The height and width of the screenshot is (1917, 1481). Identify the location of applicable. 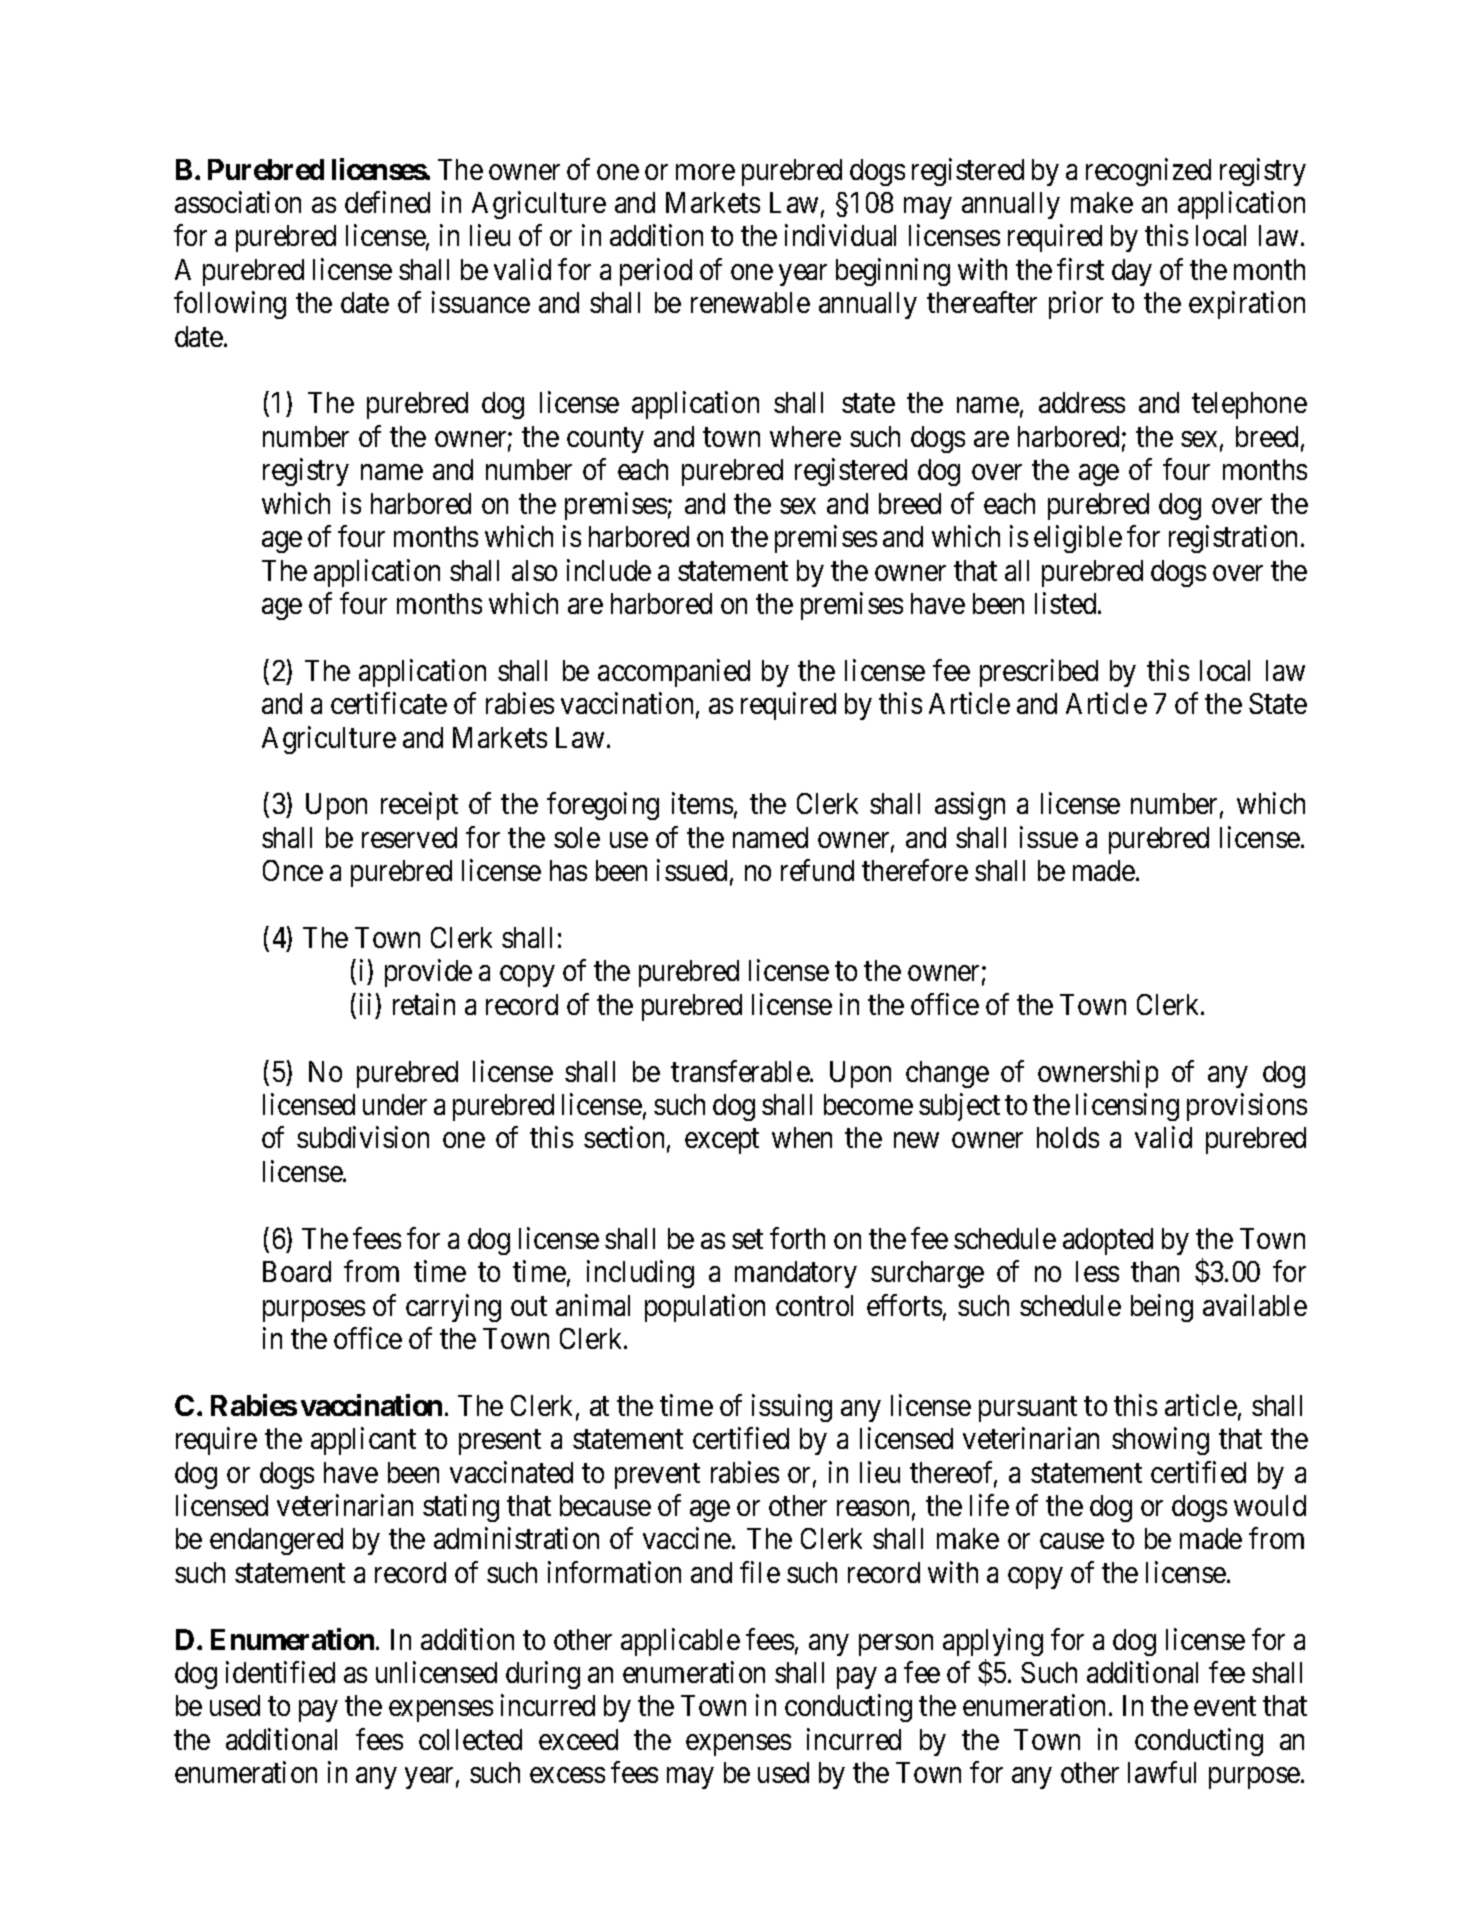
(680, 1642).
